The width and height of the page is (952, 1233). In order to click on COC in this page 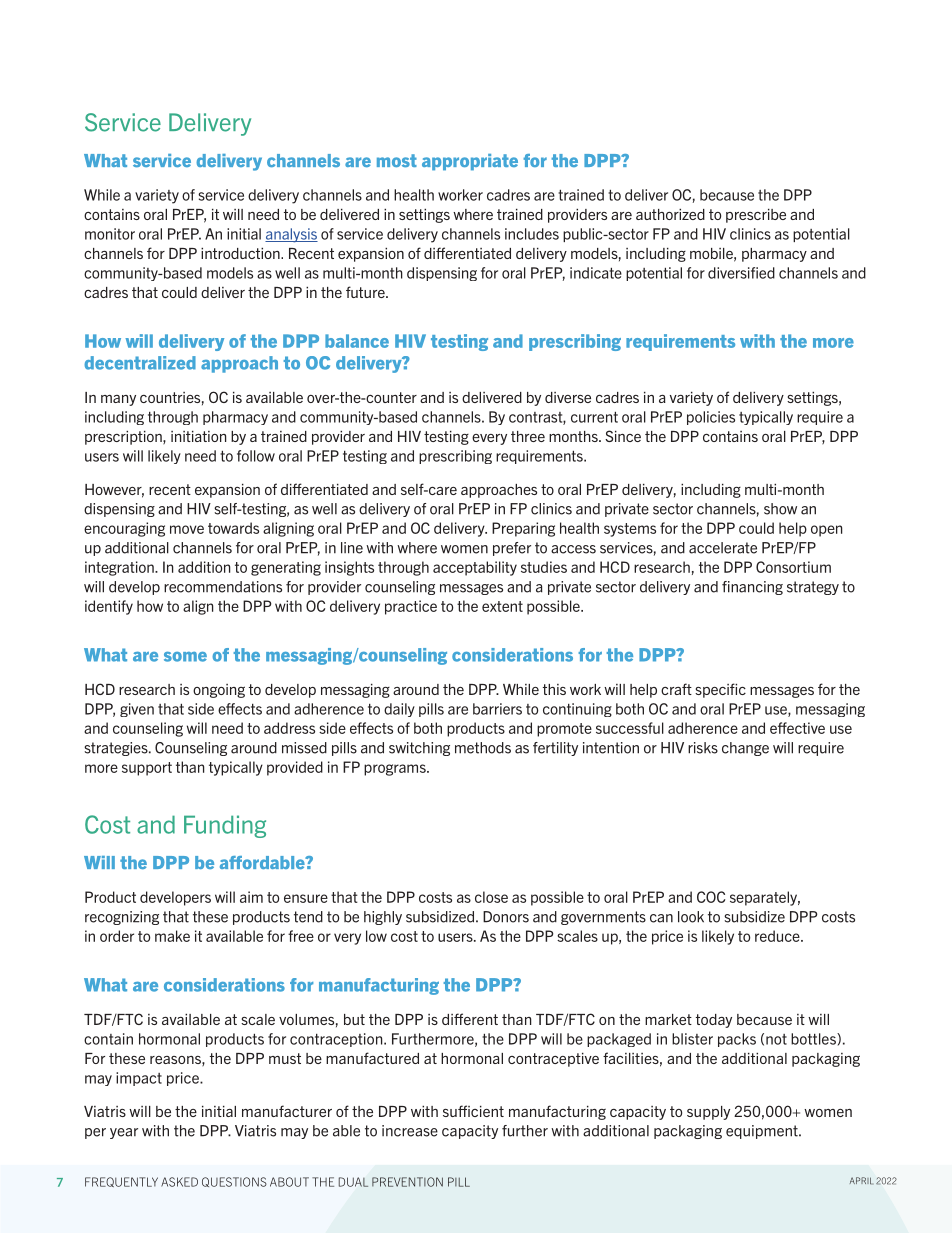, I will do `click(711, 897)`.
